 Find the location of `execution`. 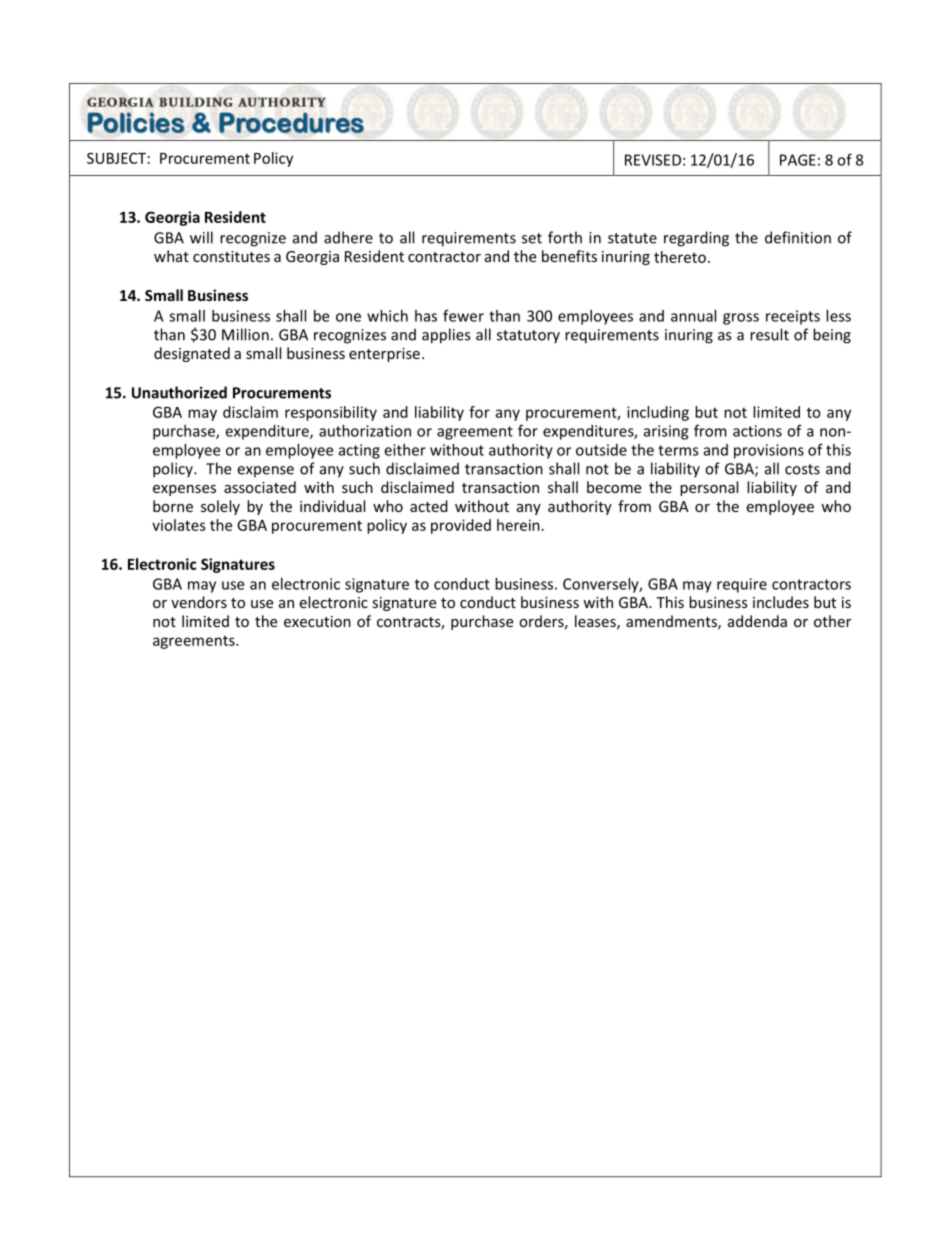

execution is located at coordinates (317, 621).
